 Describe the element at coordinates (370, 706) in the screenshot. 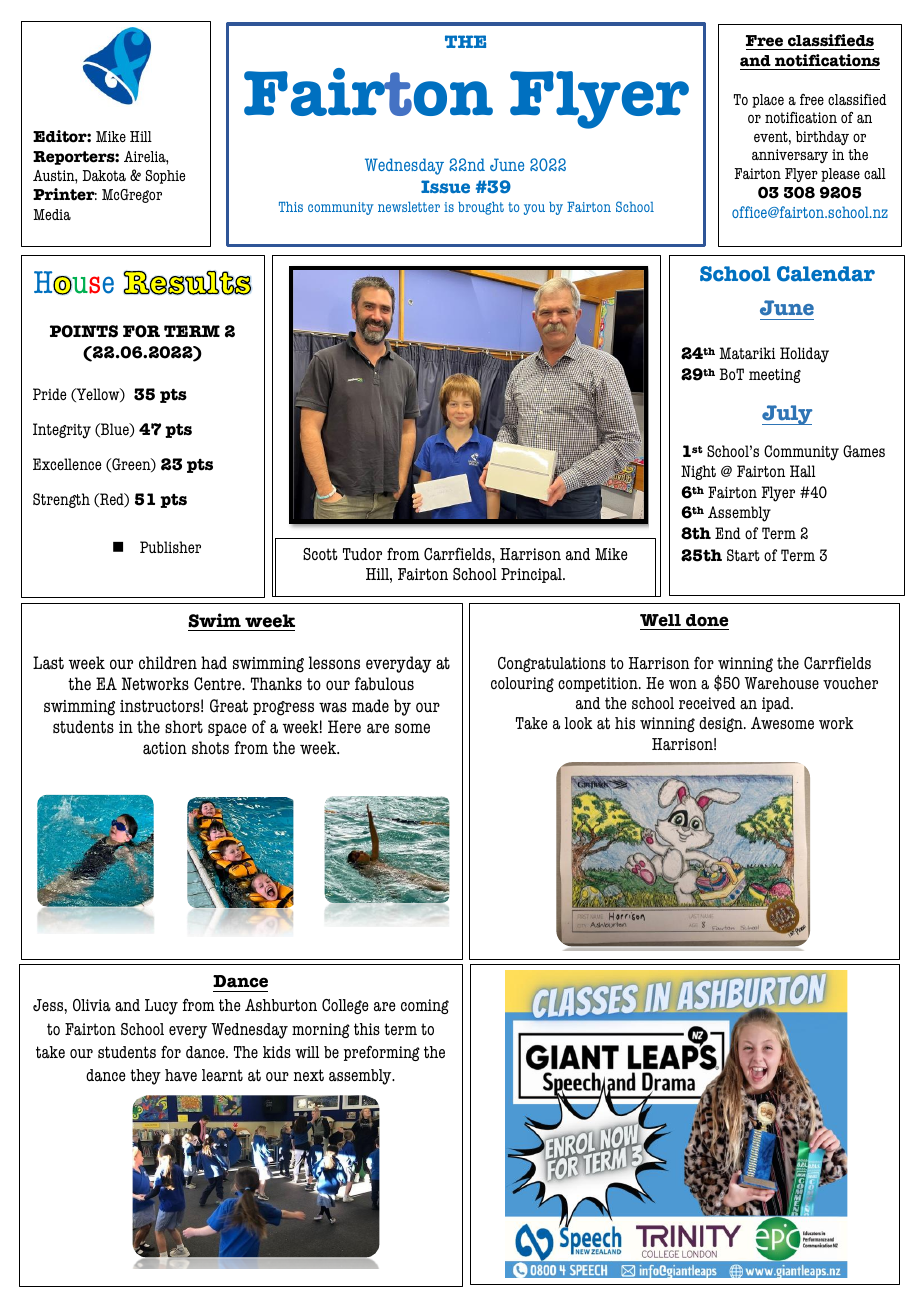

I see `made` at that location.
